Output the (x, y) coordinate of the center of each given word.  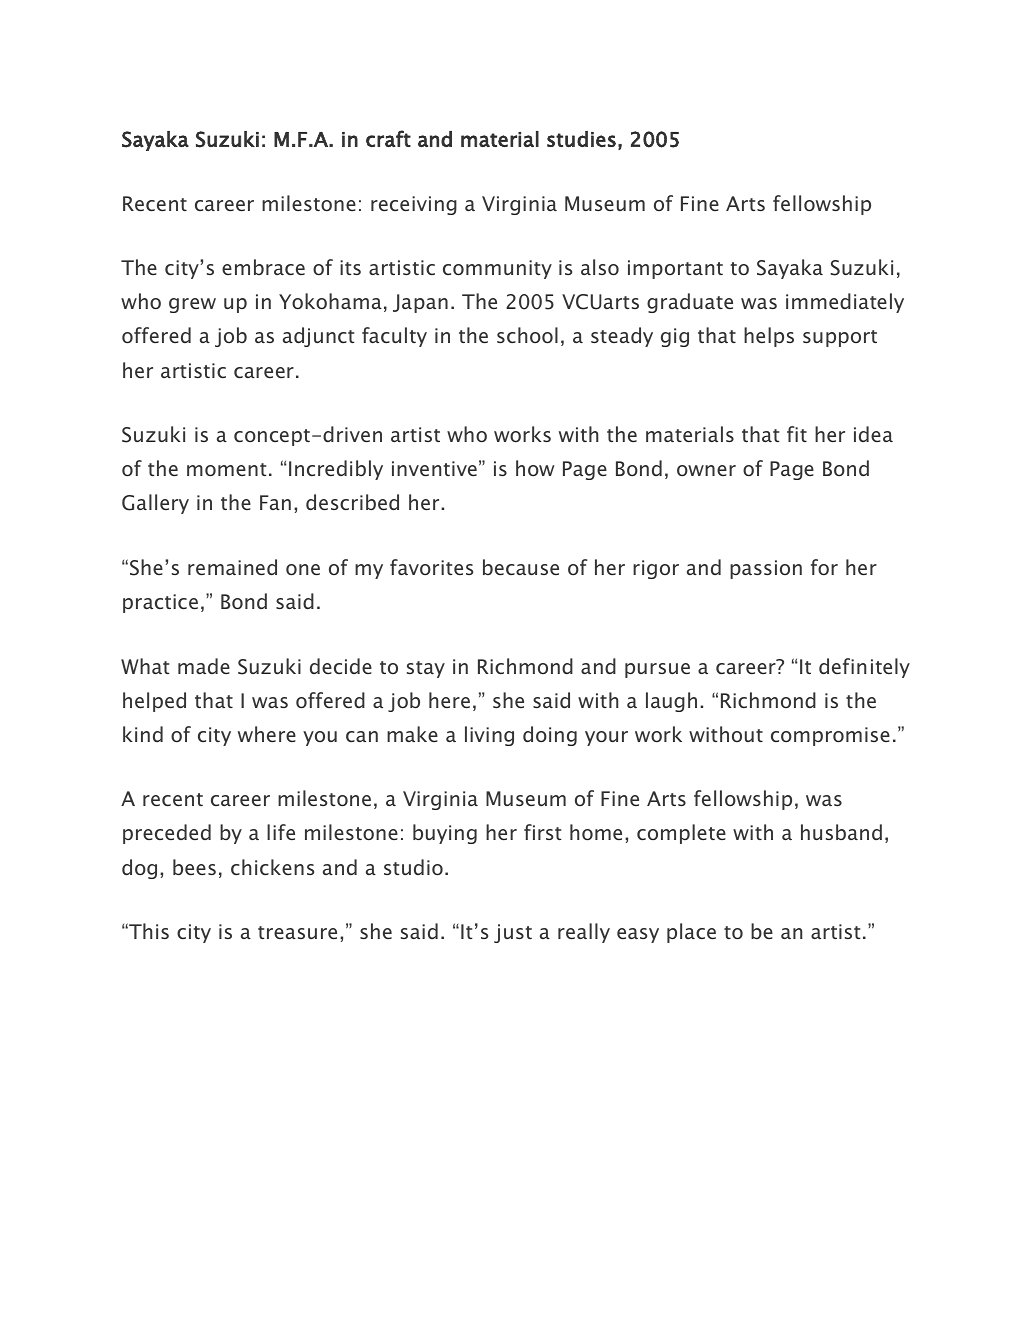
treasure (297, 932)
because (521, 567)
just (513, 933)
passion (766, 569)
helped (154, 702)
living (489, 736)
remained (232, 567)
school (527, 335)
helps (769, 337)
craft (388, 138)
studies (581, 139)
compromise (830, 736)
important (675, 269)
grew (192, 305)
